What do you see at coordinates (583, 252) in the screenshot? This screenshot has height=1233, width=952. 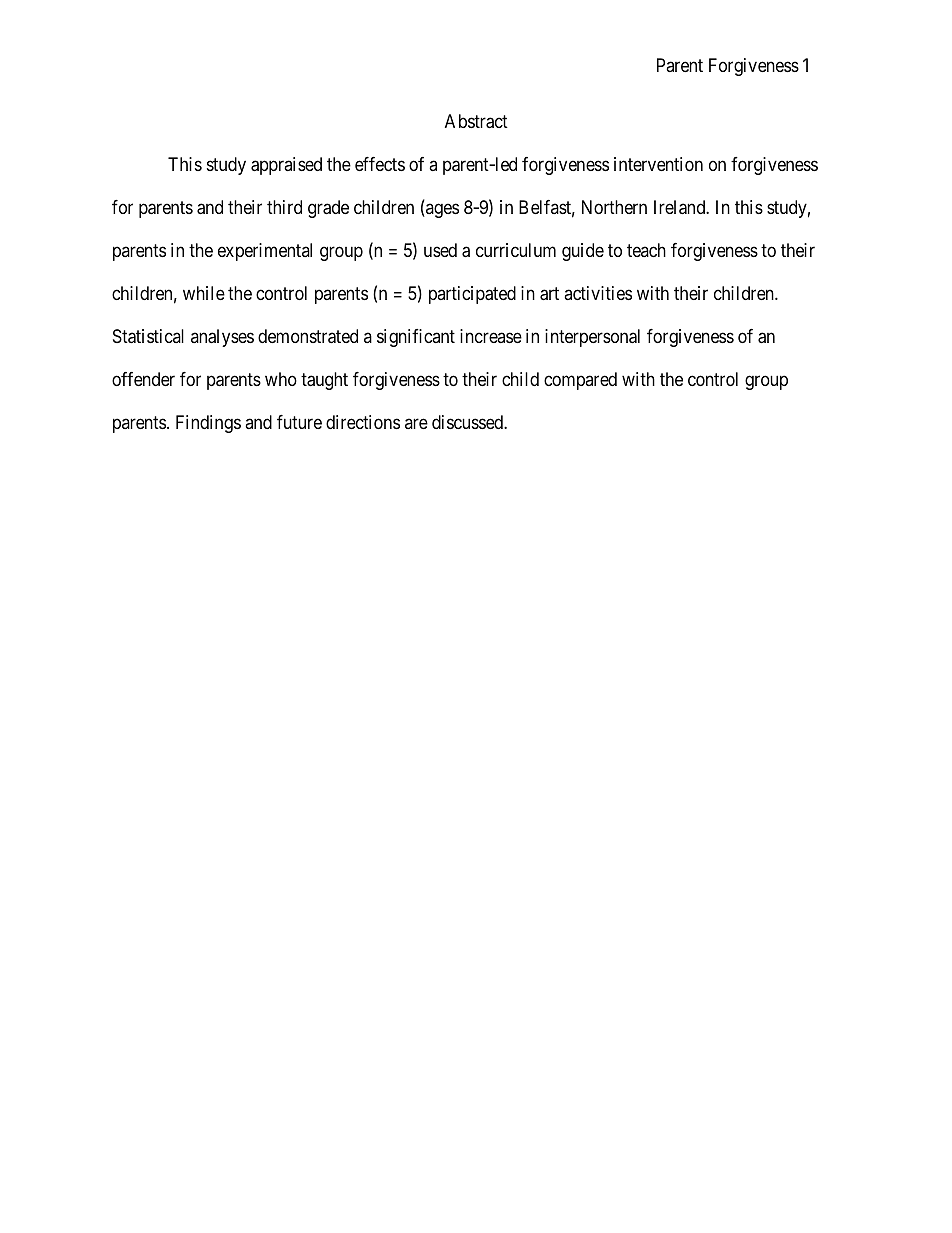 I see `guide` at bounding box center [583, 252].
